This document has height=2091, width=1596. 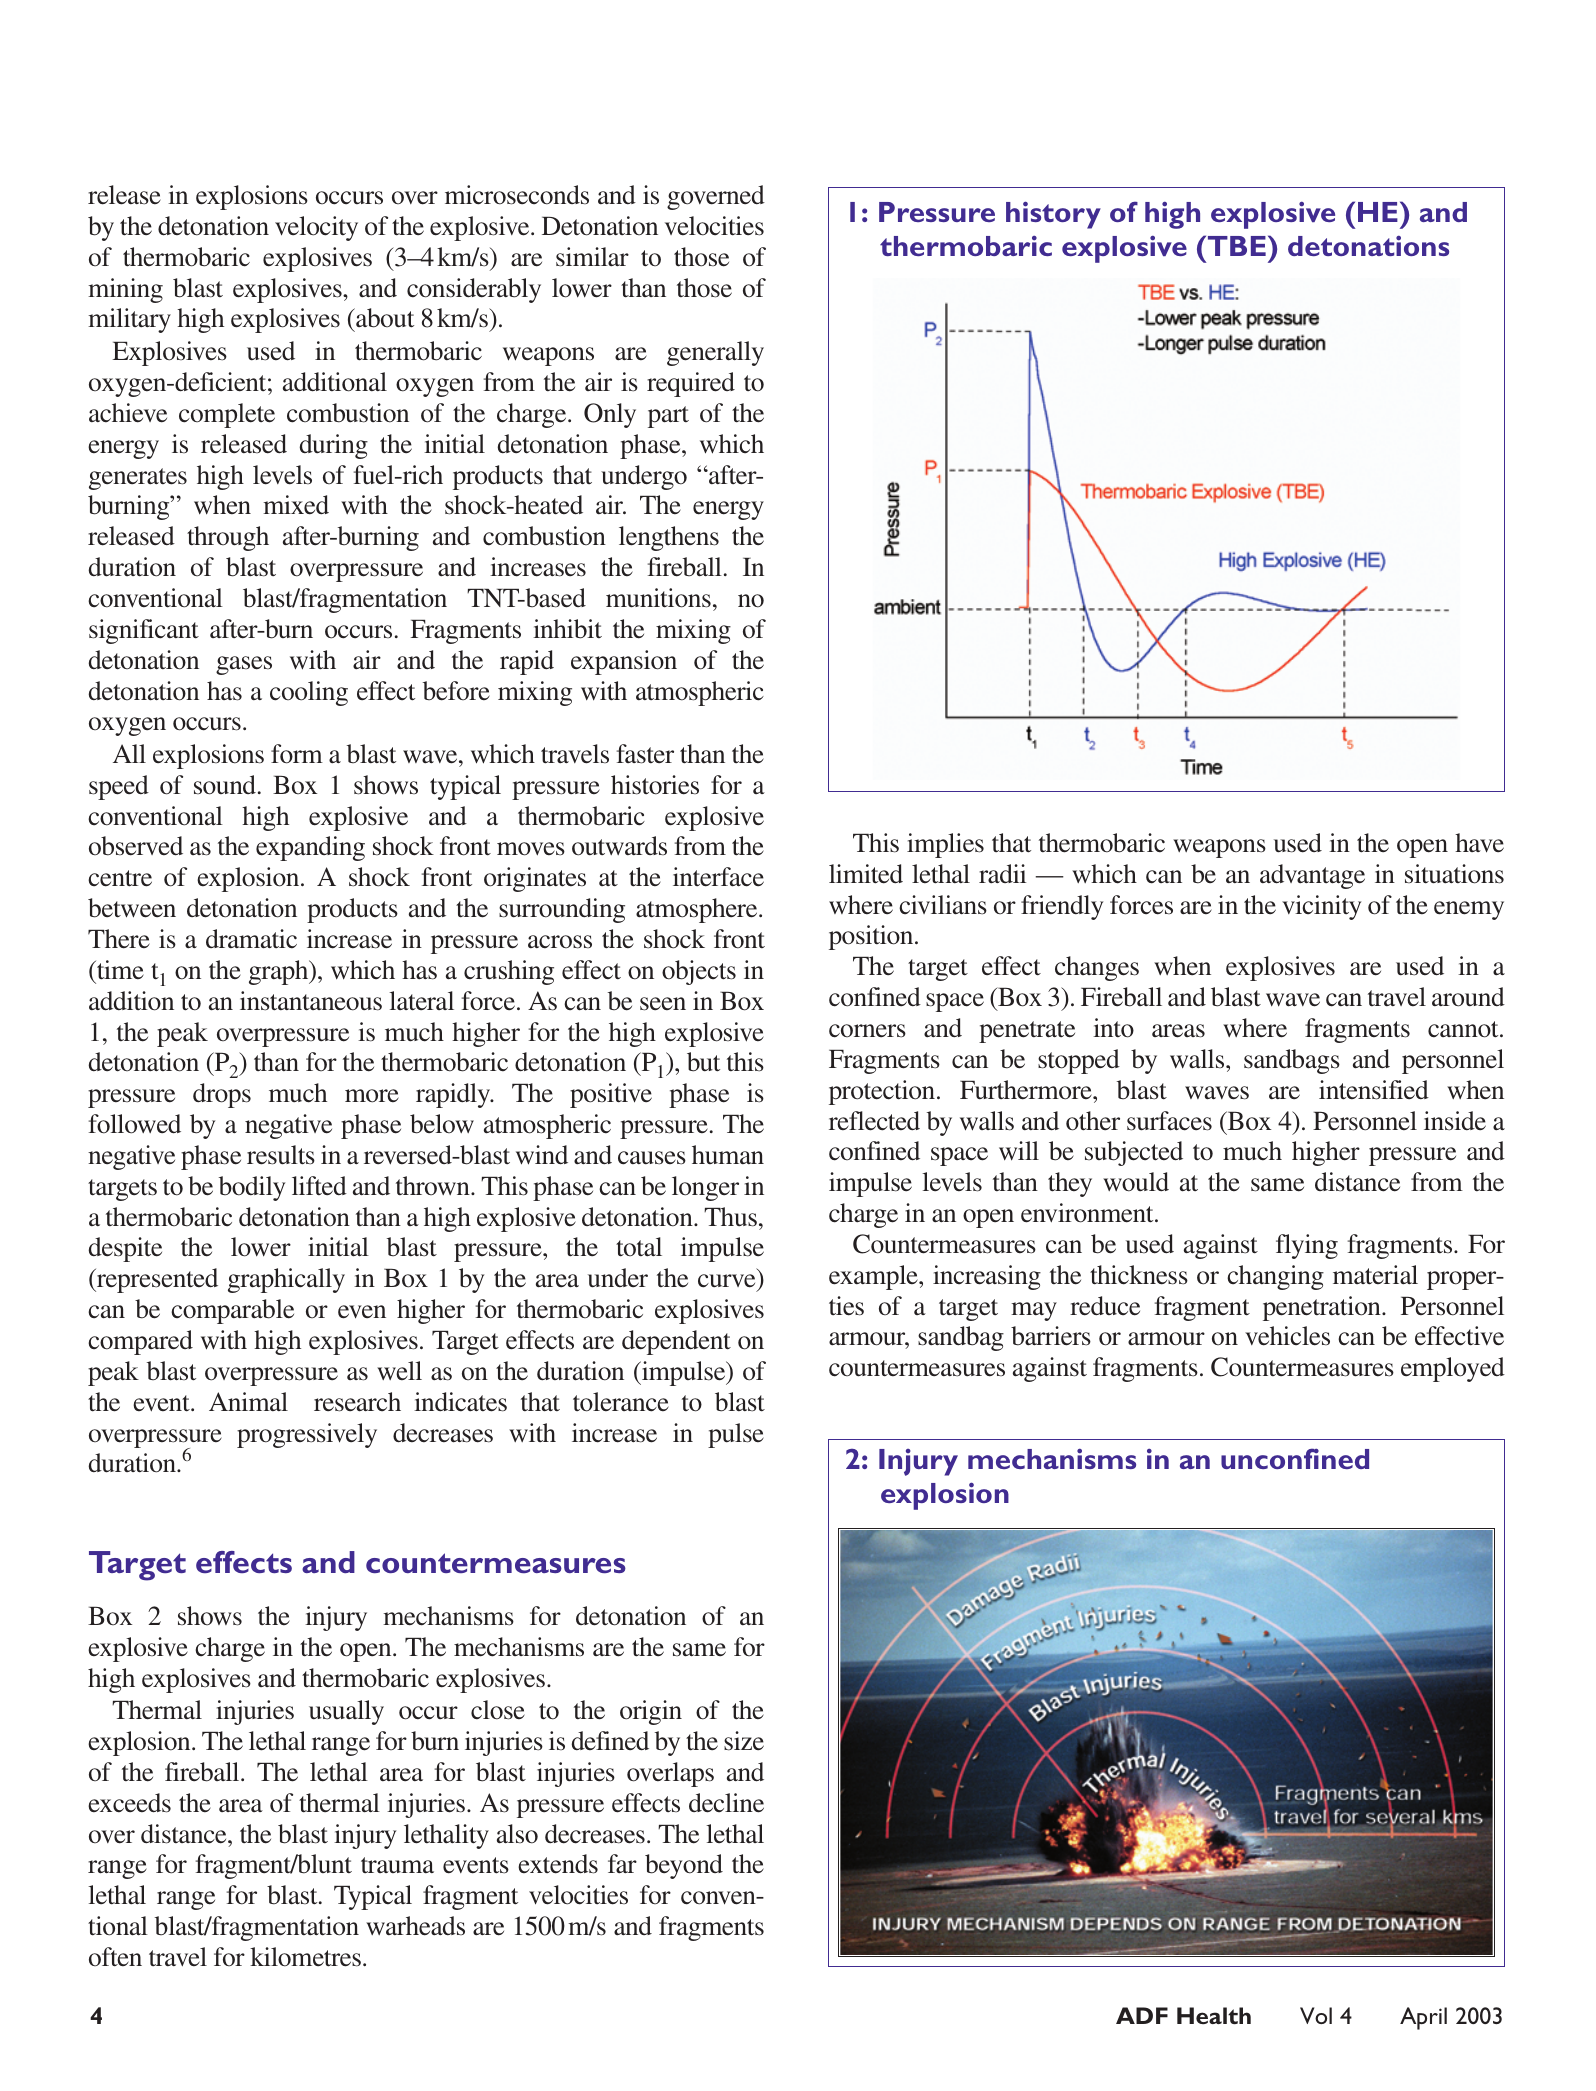 What do you see at coordinates (624, 662) in the document?
I see `expansion` at bounding box center [624, 662].
